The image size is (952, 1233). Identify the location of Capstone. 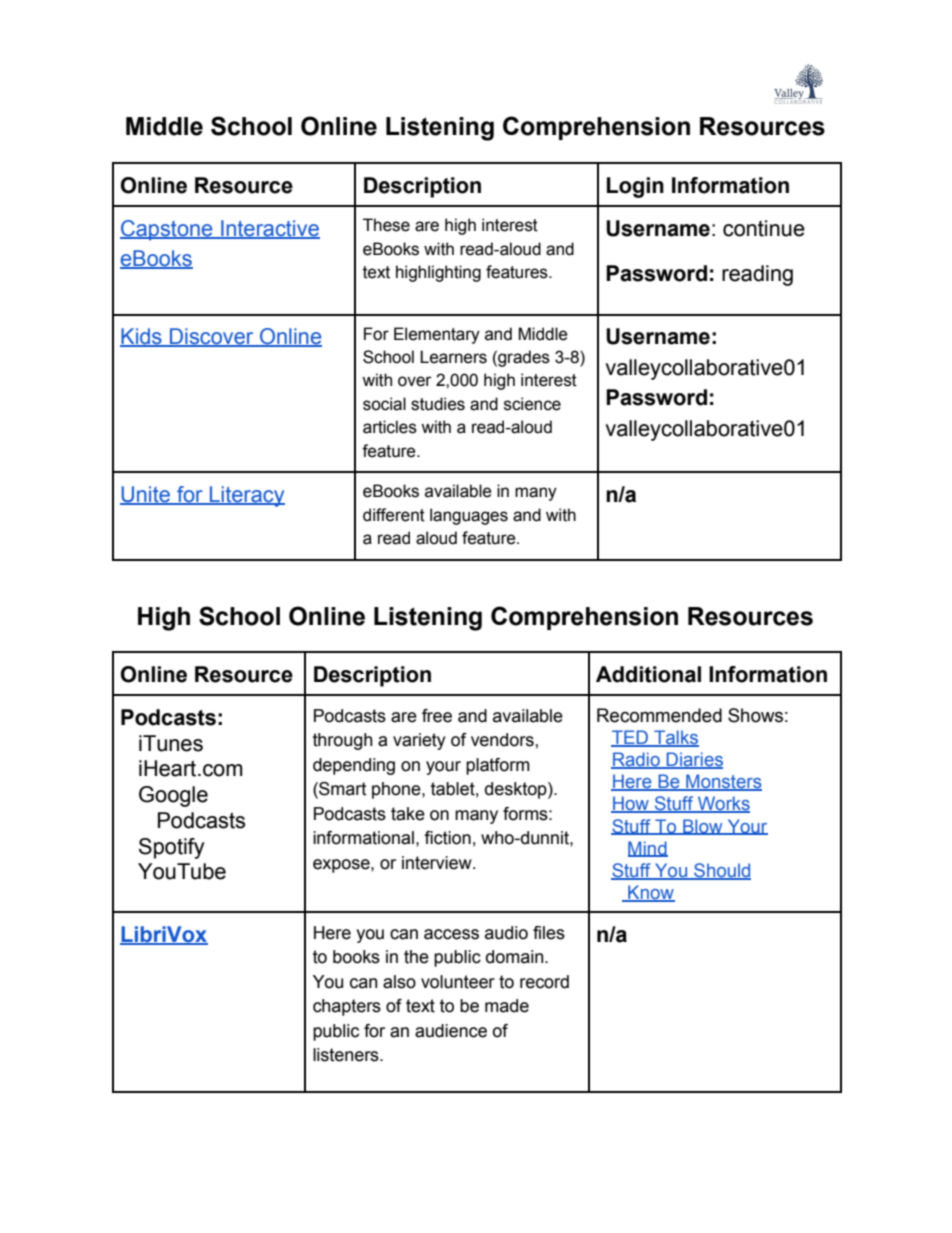
(167, 230).
